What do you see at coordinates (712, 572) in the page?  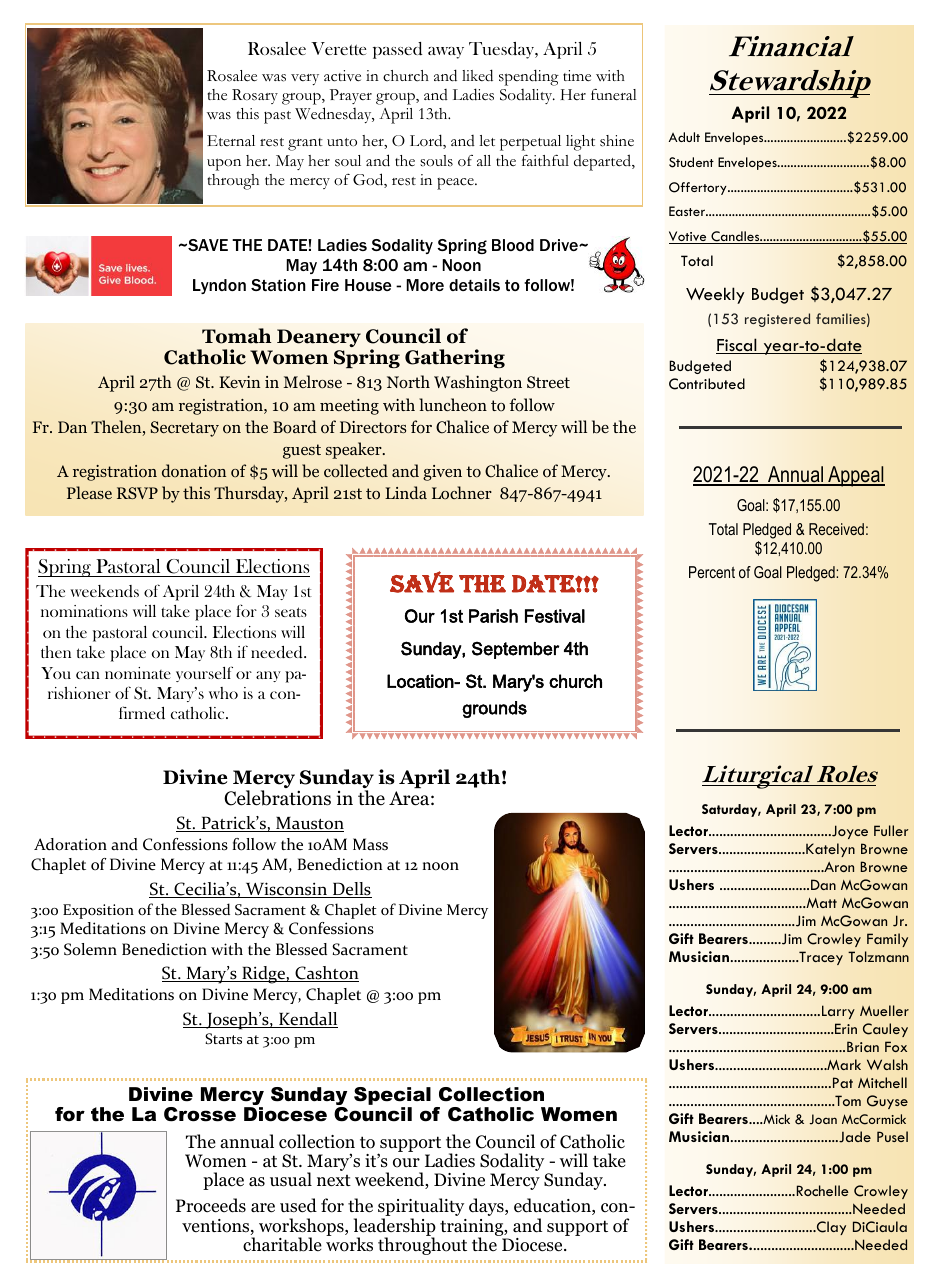 I see `Percent` at bounding box center [712, 572].
